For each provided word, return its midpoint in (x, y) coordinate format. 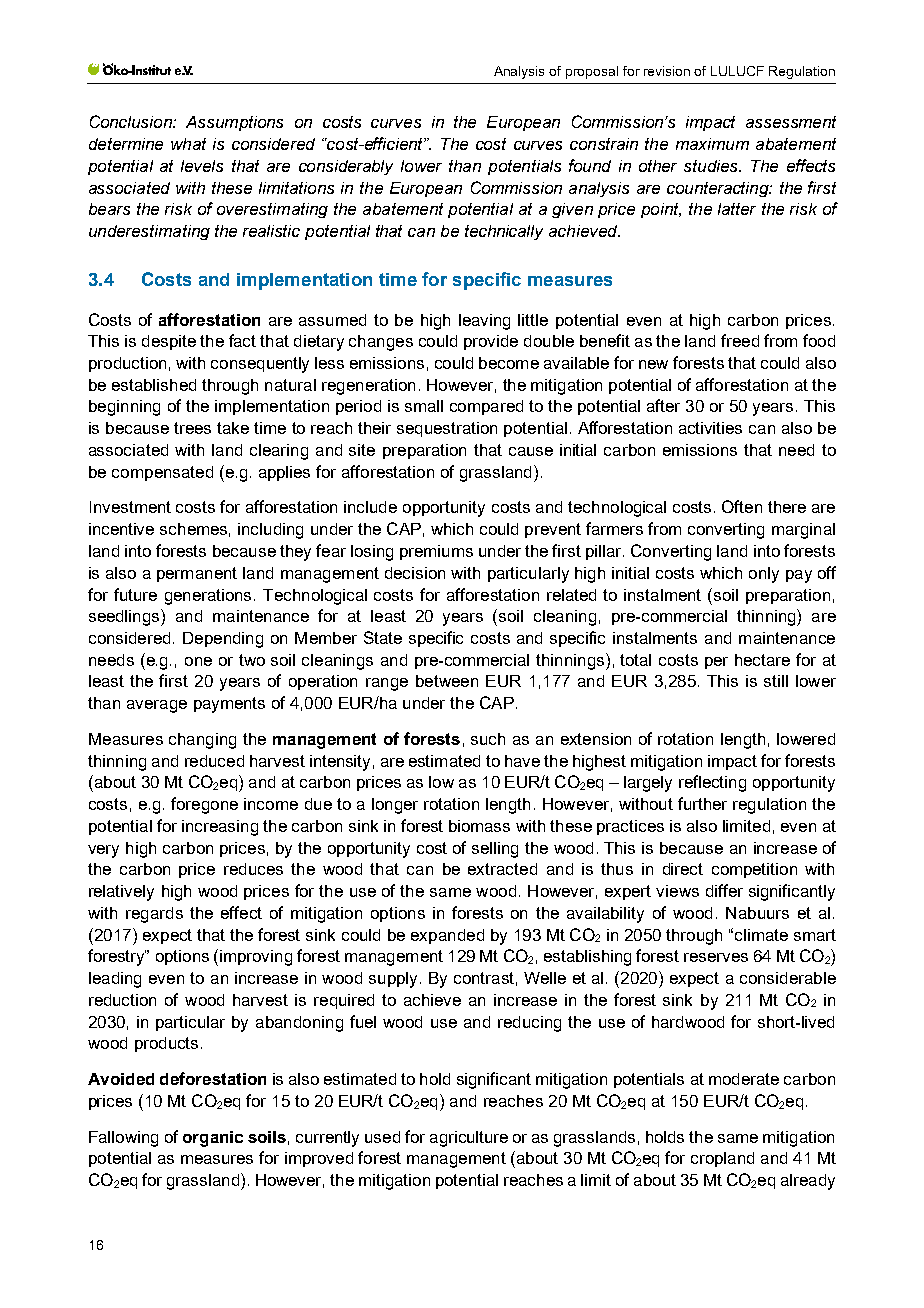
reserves (716, 957)
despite (169, 342)
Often (742, 506)
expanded (447, 936)
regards (154, 915)
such (488, 739)
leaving (484, 322)
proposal (592, 72)
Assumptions (234, 123)
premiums (436, 552)
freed (740, 340)
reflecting (712, 783)
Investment (130, 507)
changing (202, 741)
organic (213, 1139)
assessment (791, 122)
